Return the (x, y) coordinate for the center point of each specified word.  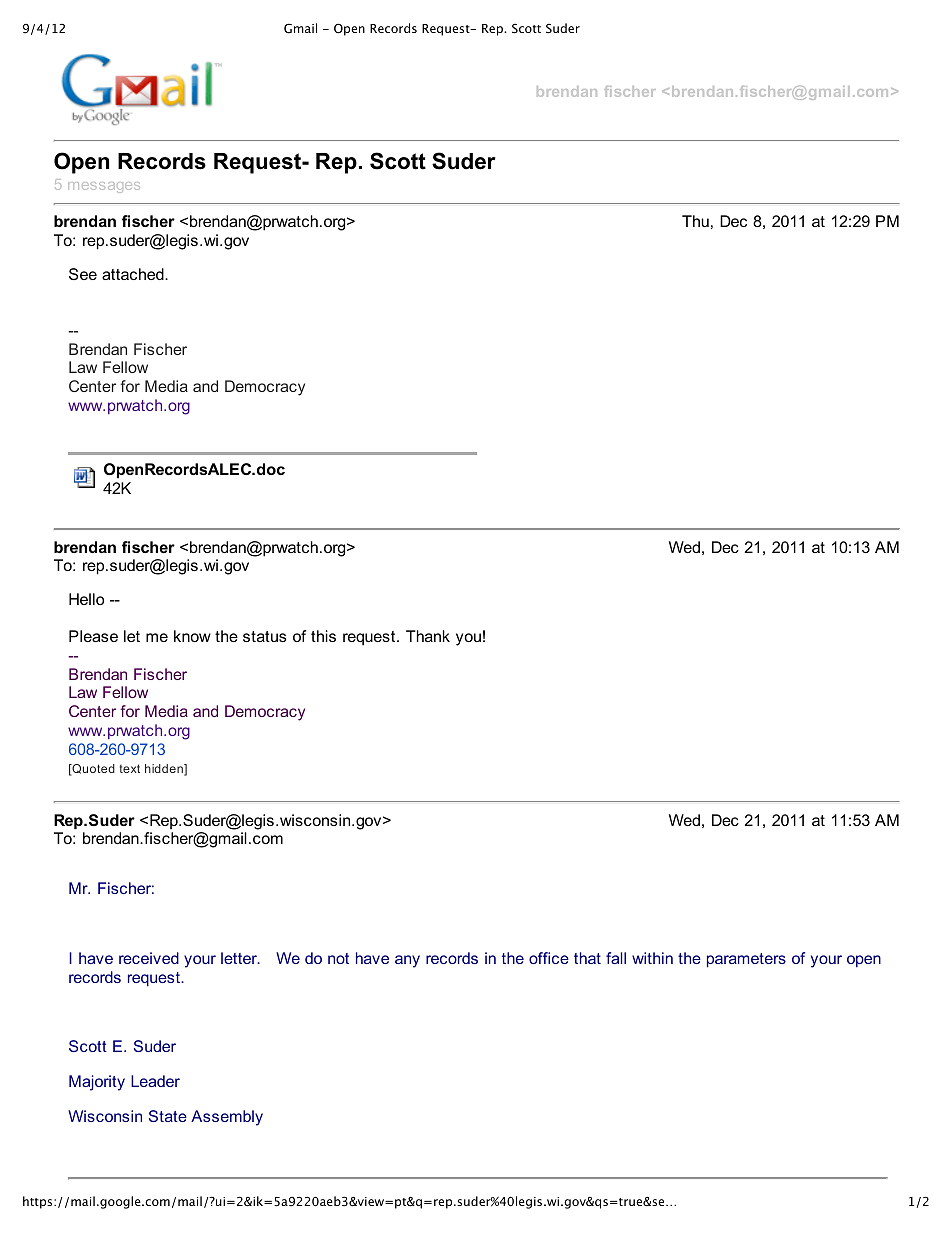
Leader (155, 1081)
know (192, 636)
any (407, 961)
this (323, 636)
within (652, 958)
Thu (695, 221)
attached (134, 274)
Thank (428, 636)
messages (104, 187)
